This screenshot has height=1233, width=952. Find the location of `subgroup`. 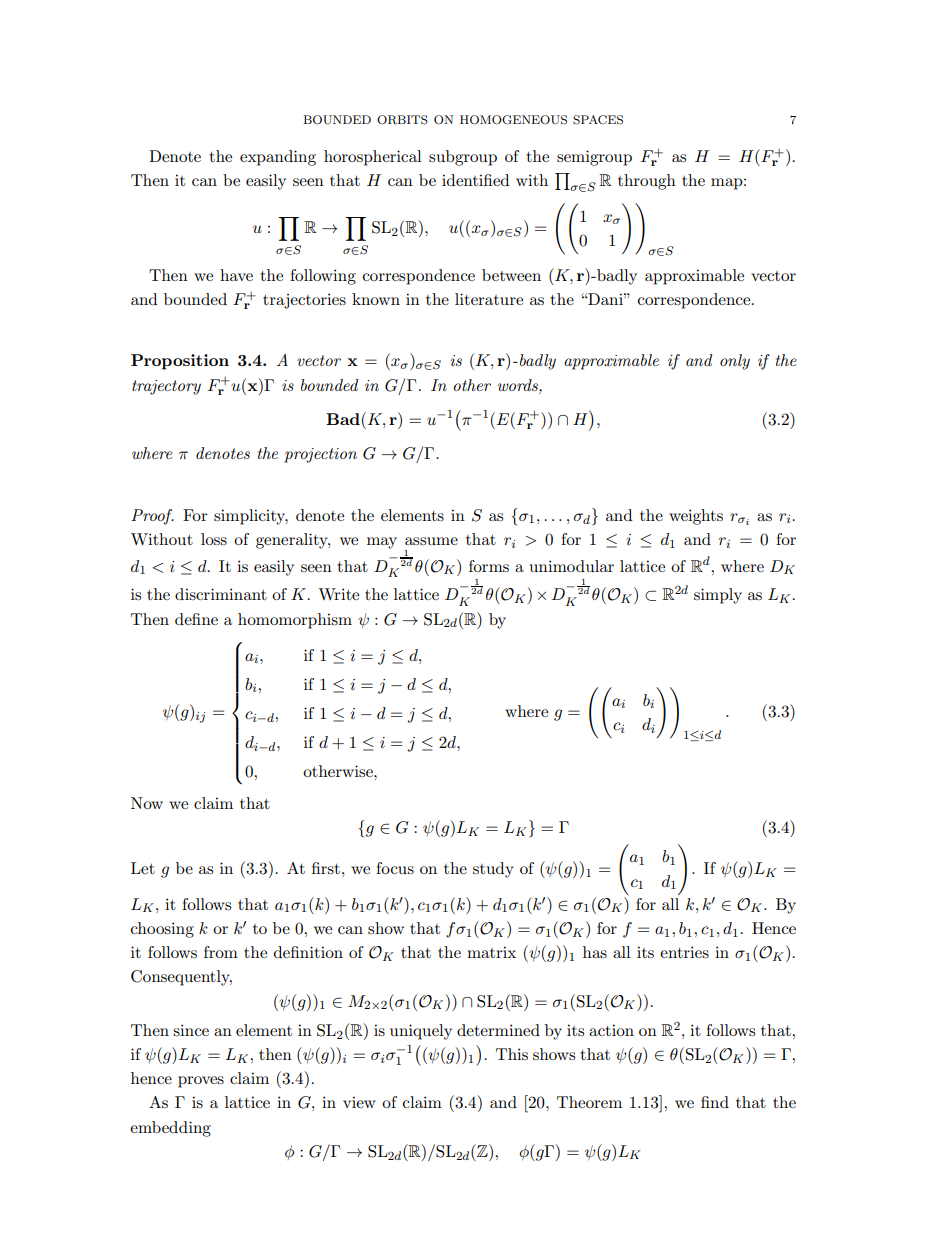

subgroup is located at coordinates (463, 158).
